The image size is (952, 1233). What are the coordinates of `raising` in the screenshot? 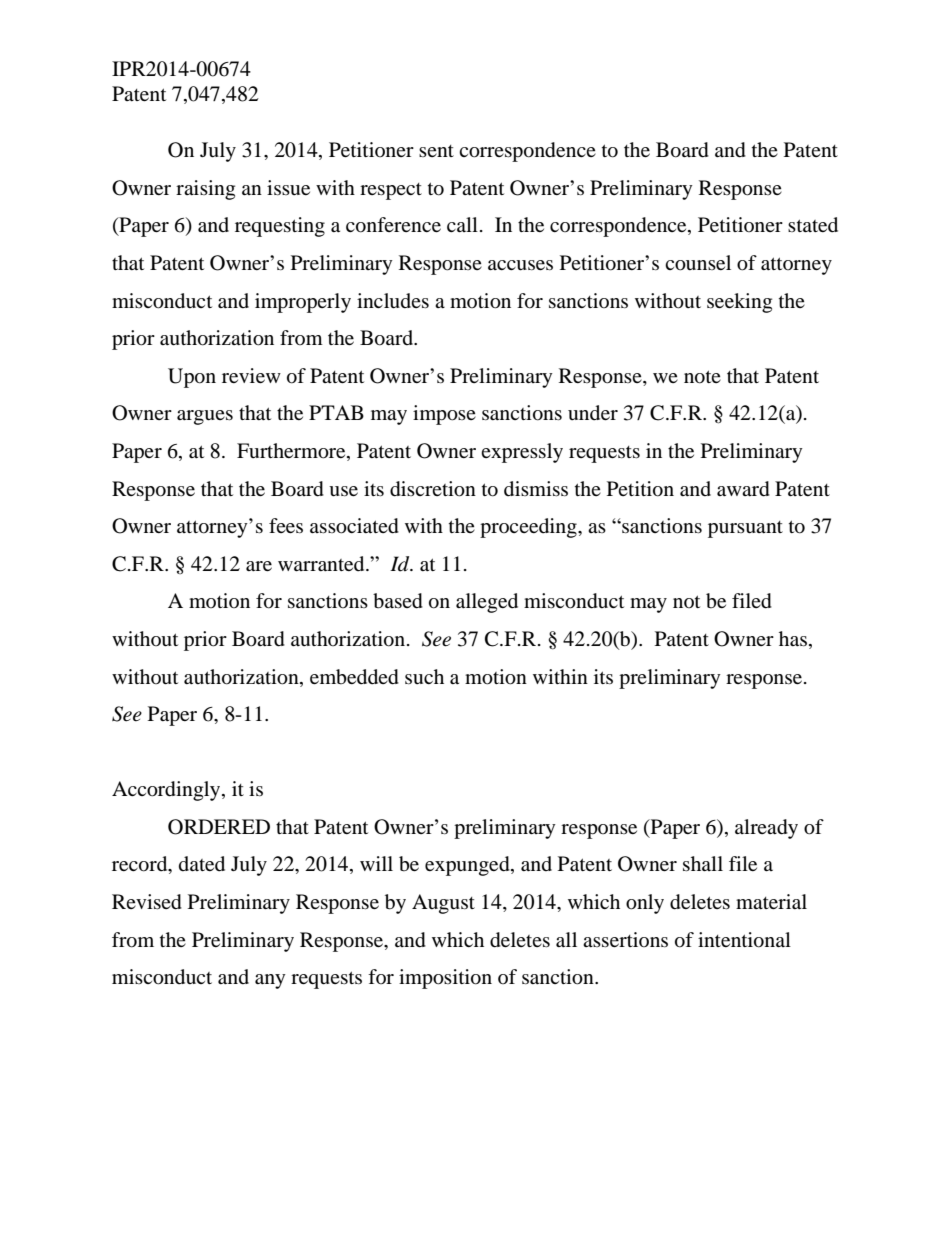 It's located at (205, 190).
